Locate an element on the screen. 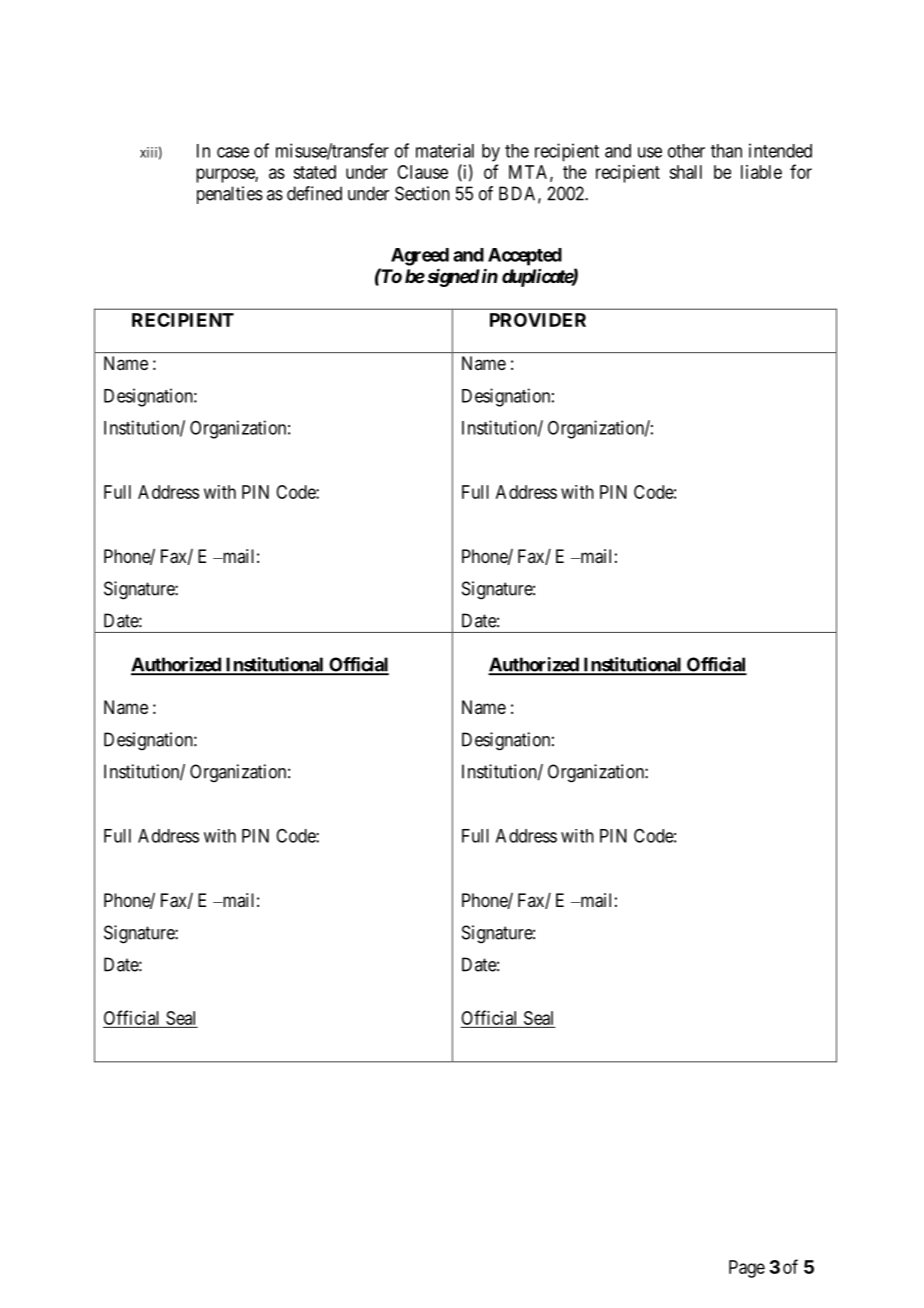  shall is located at coordinates (685, 172).
